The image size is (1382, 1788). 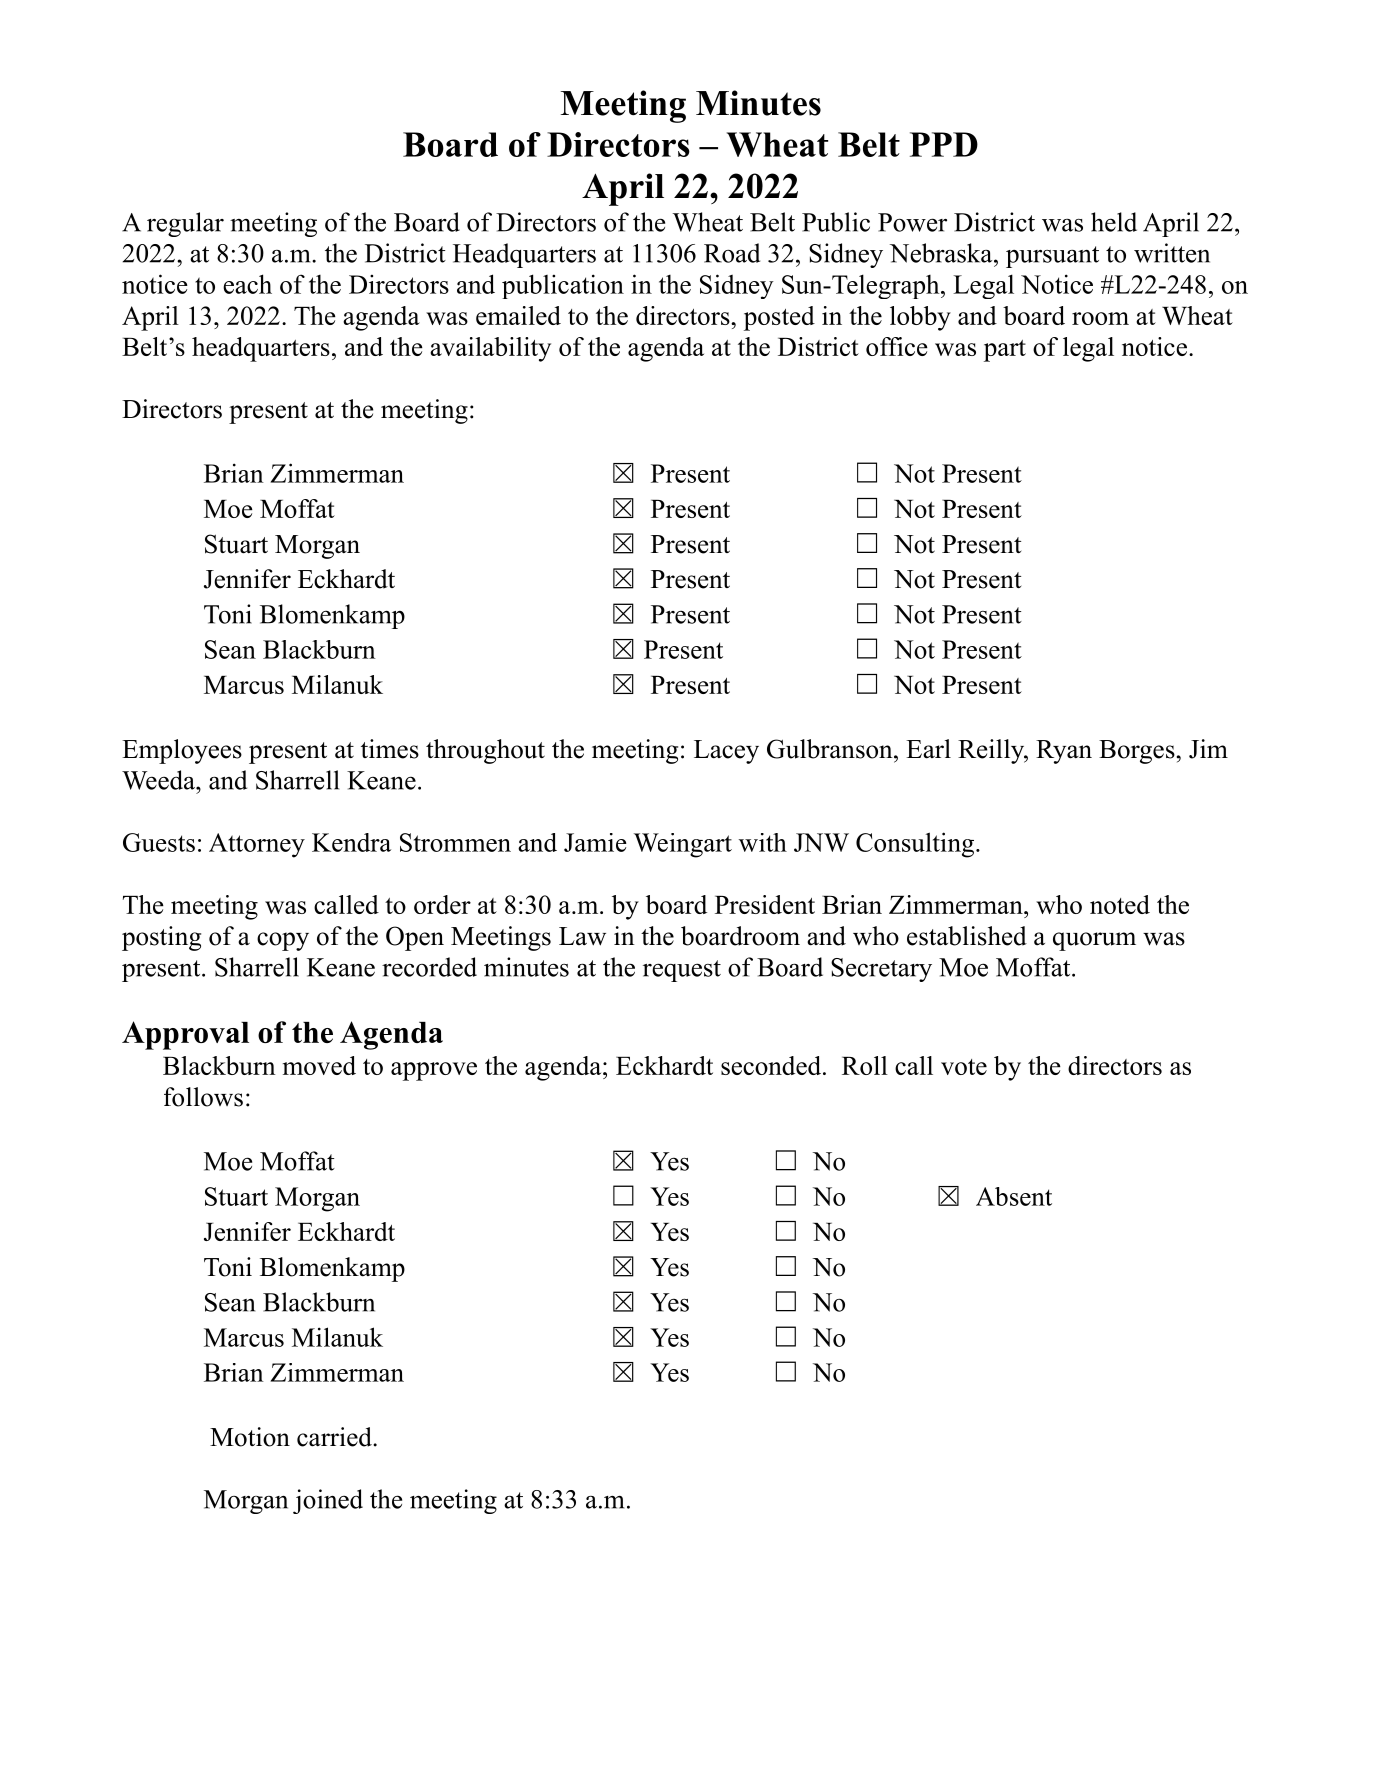 I want to click on Ryan, so click(x=1064, y=752).
